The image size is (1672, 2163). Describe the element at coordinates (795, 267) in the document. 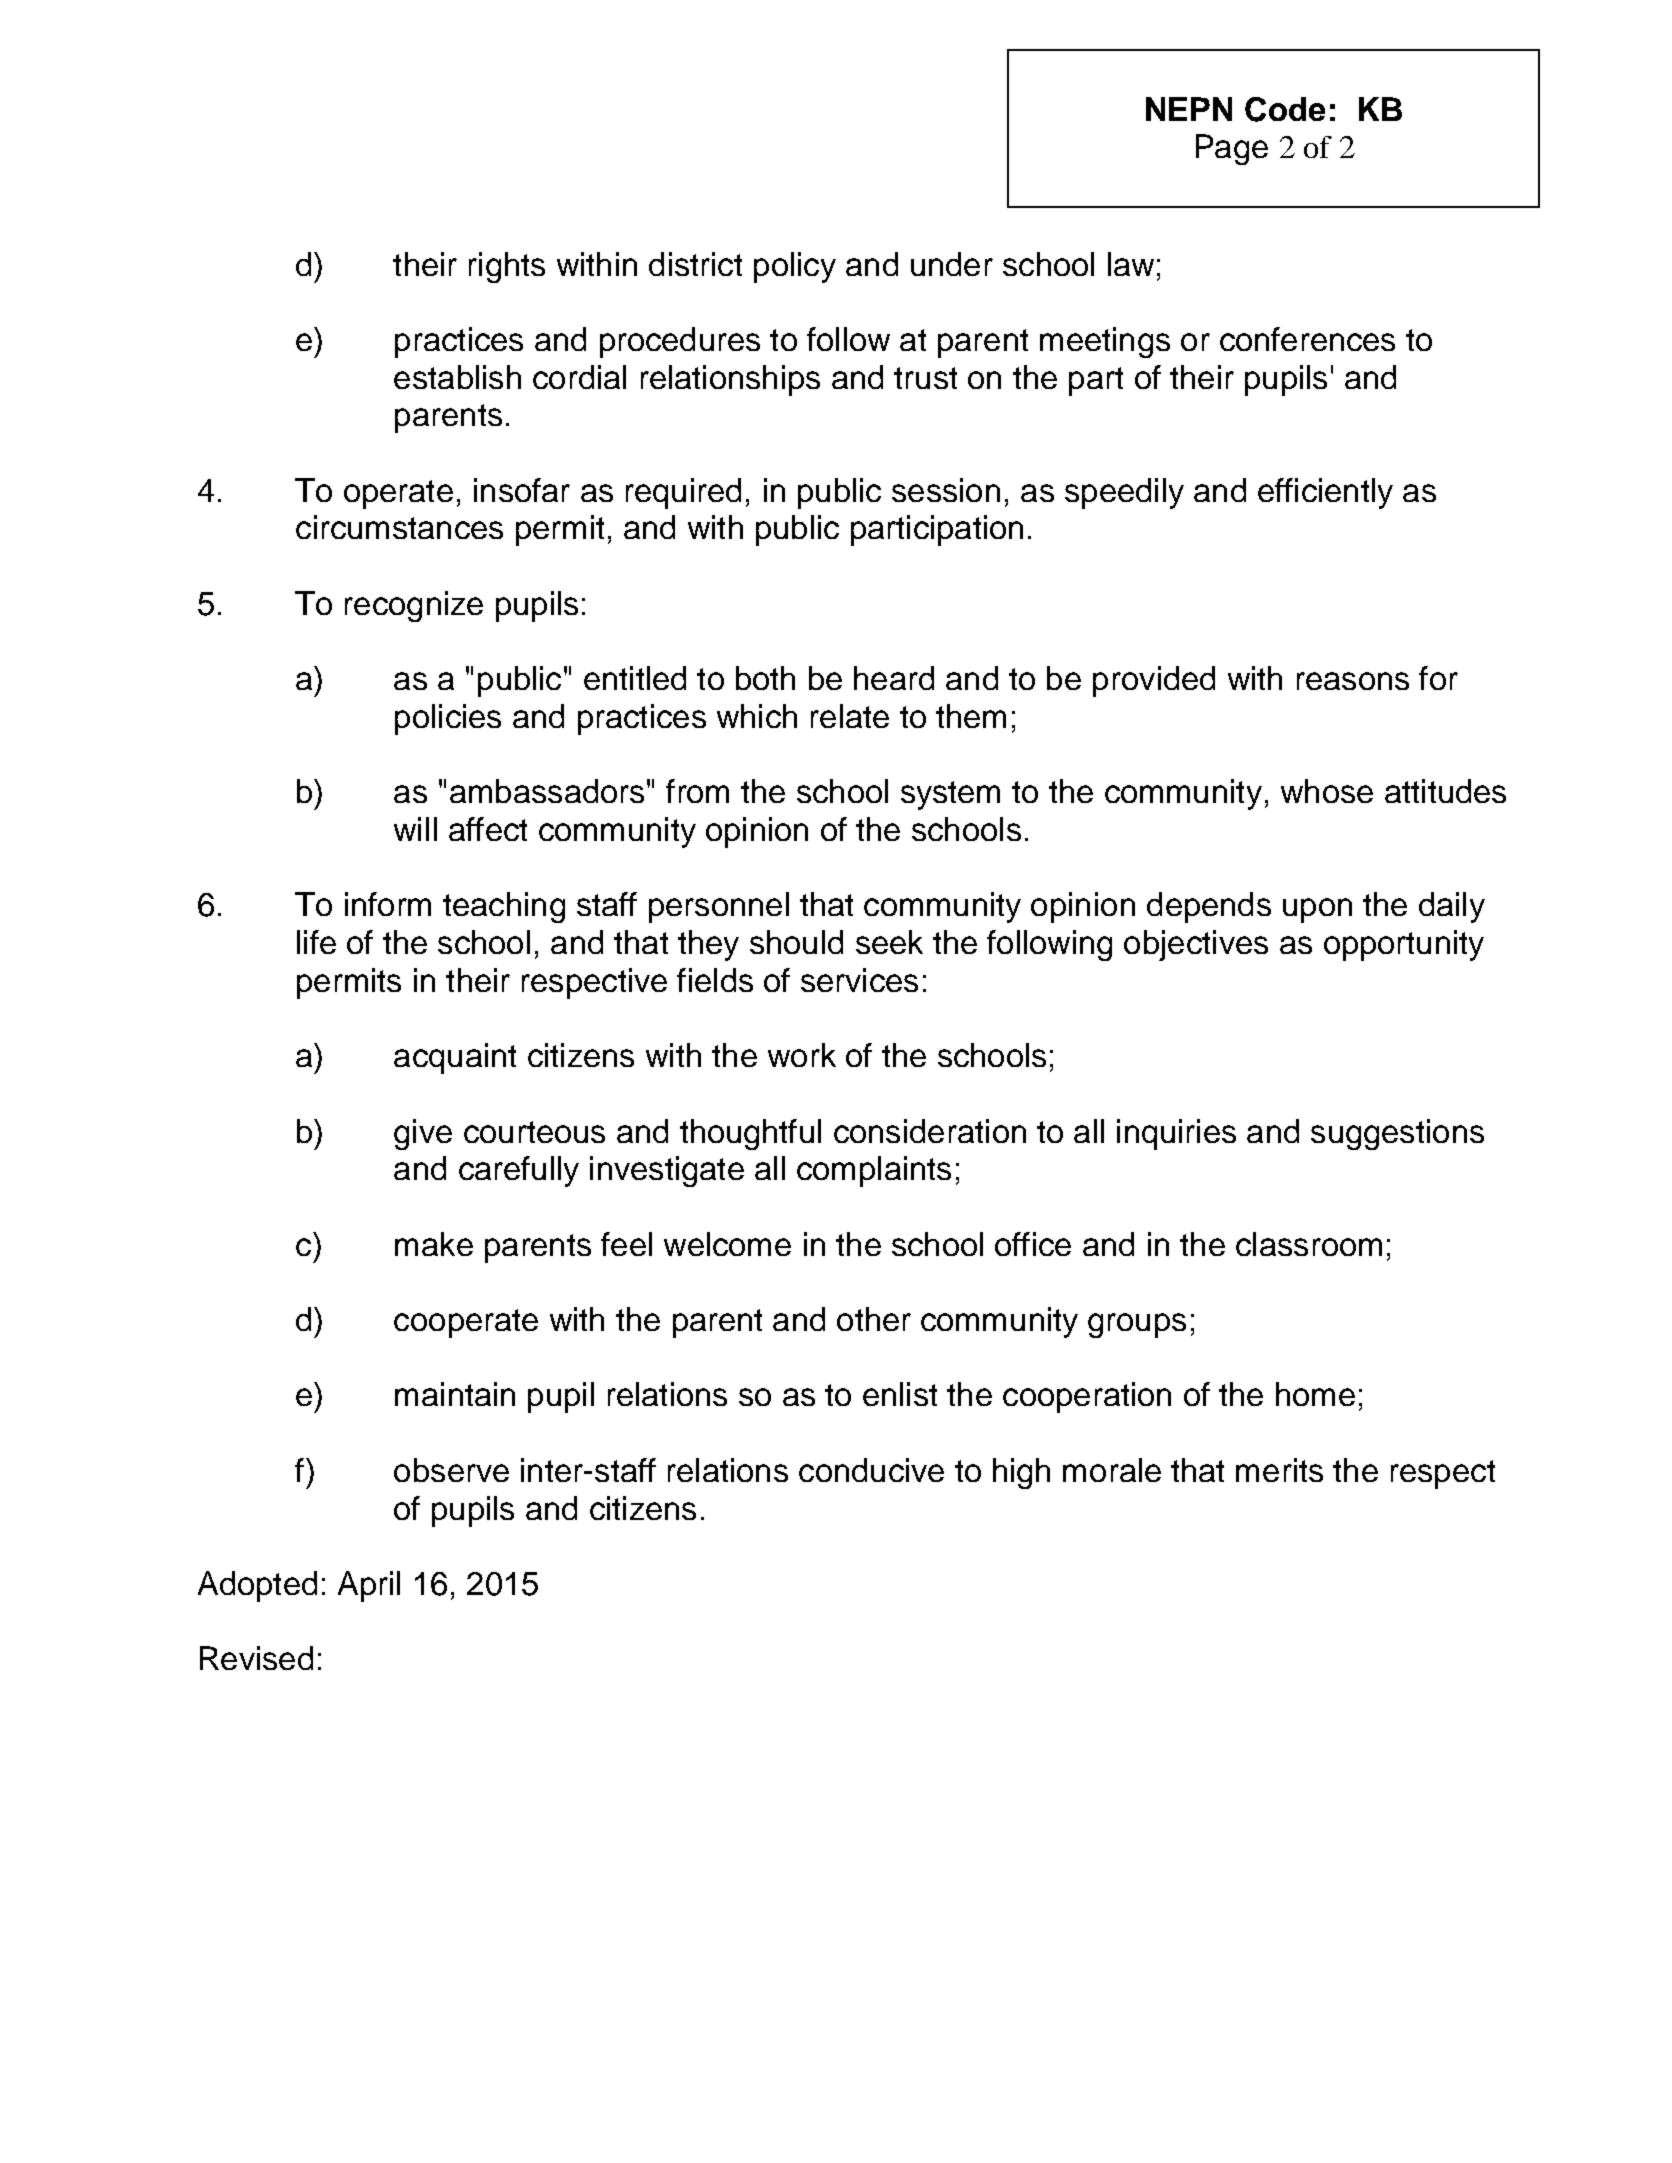

I see `policy` at that location.
